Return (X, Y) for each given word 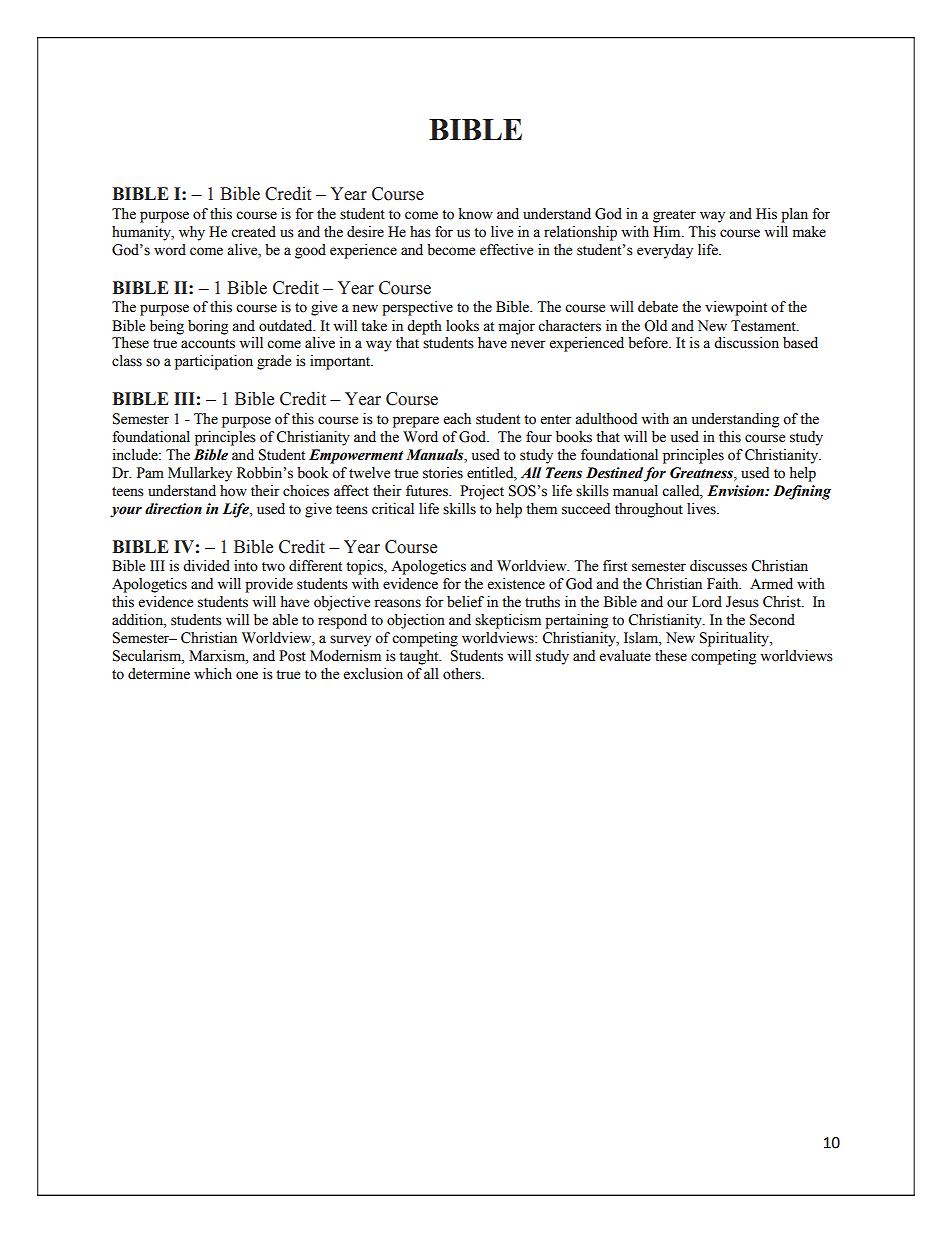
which (213, 674)
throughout (649, 510)
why (192, 233)
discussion (746, 343)
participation (214, 362)
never (528, 344)
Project (482, 492)
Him (668, 232)
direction (173, 509)
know (476, 214)
